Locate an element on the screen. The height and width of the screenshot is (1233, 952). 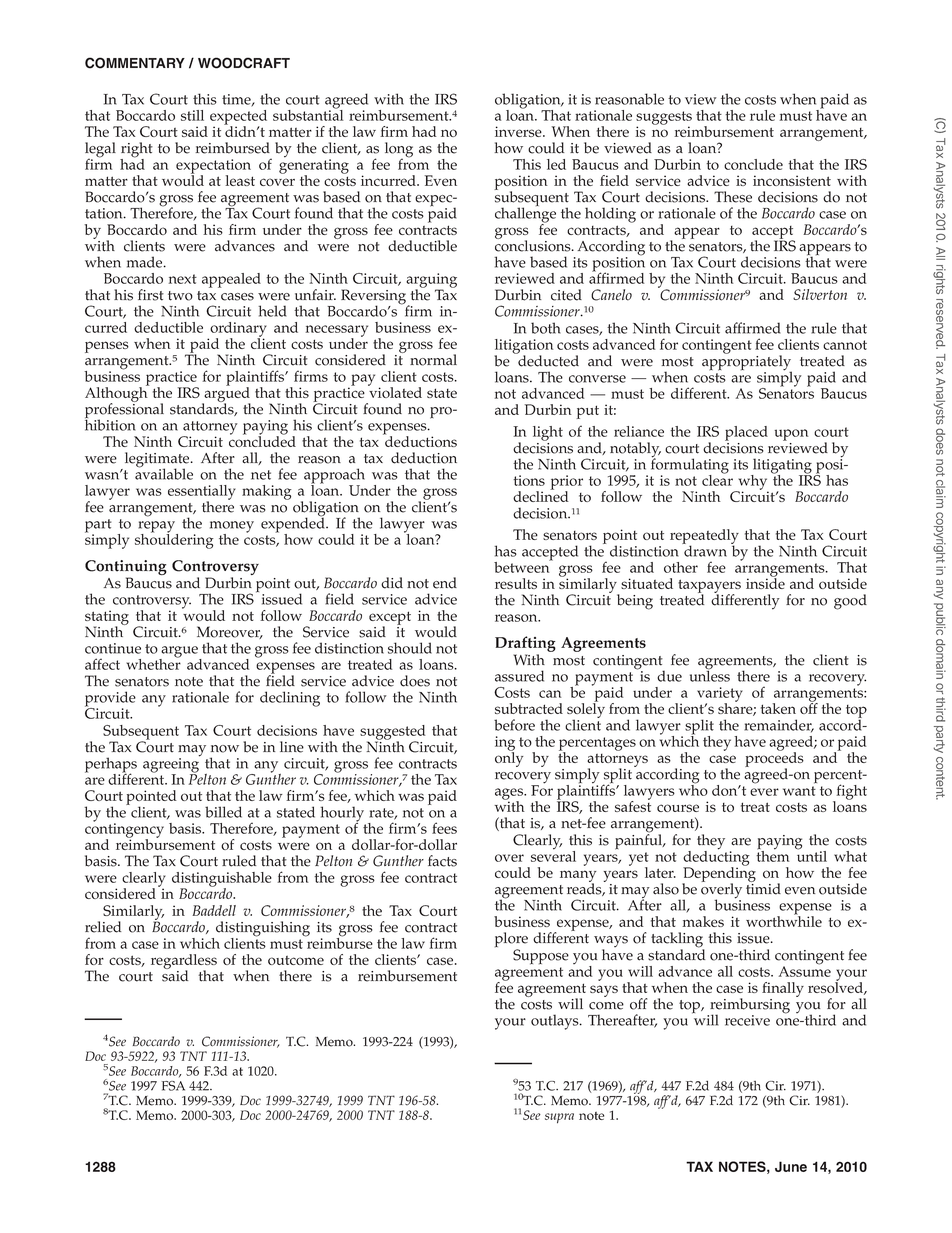
whether is located at coordinates (153, 663).
